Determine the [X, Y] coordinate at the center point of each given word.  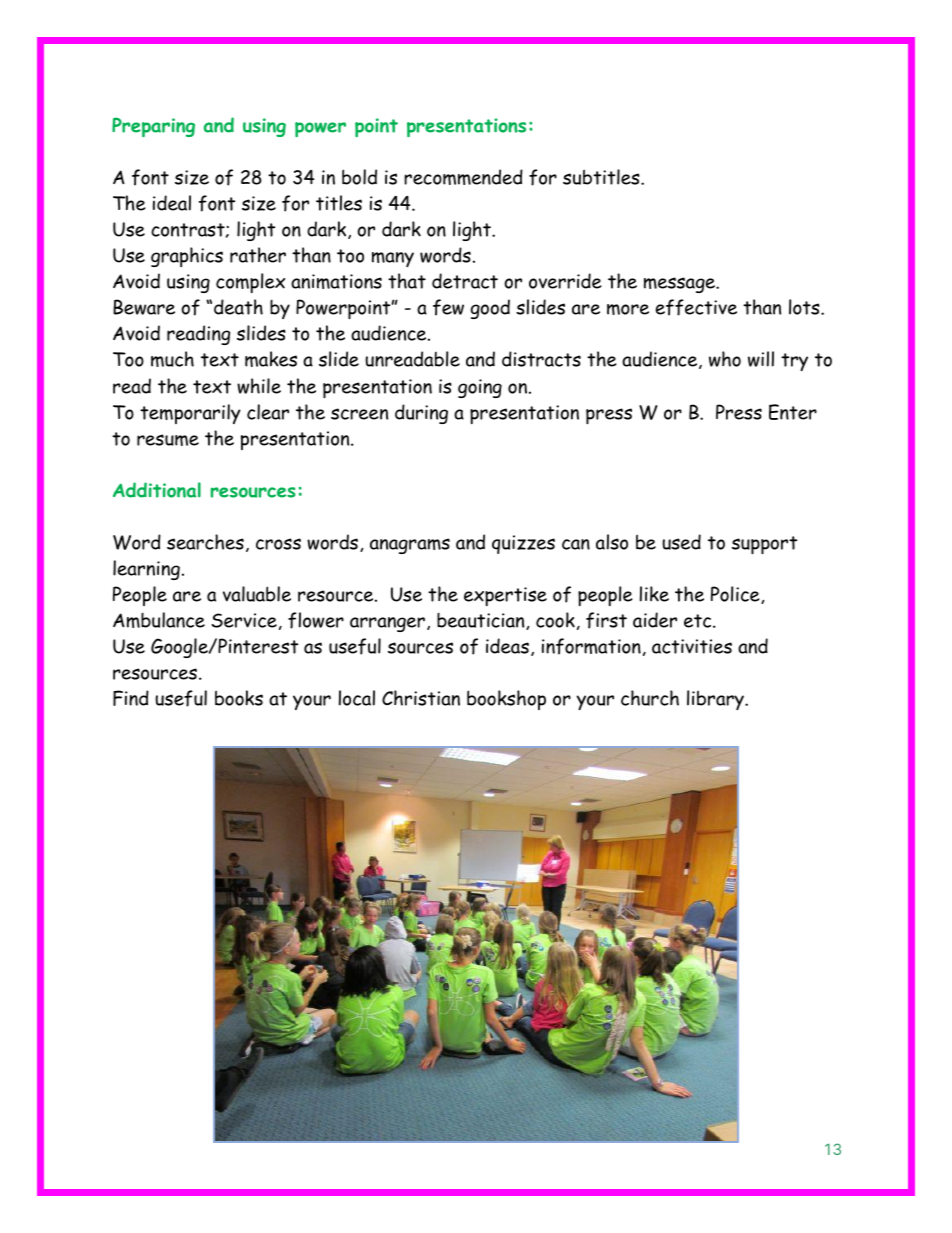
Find [131, 698]
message [680, 285]
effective [696, 307]
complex [250, 283]
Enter [793, 412]
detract [465, 281]
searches [205, 542]
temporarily [190, 414]
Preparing [153, 127]
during [421, 414]
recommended [463, 177]
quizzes [523, 544]
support [764, 545]
